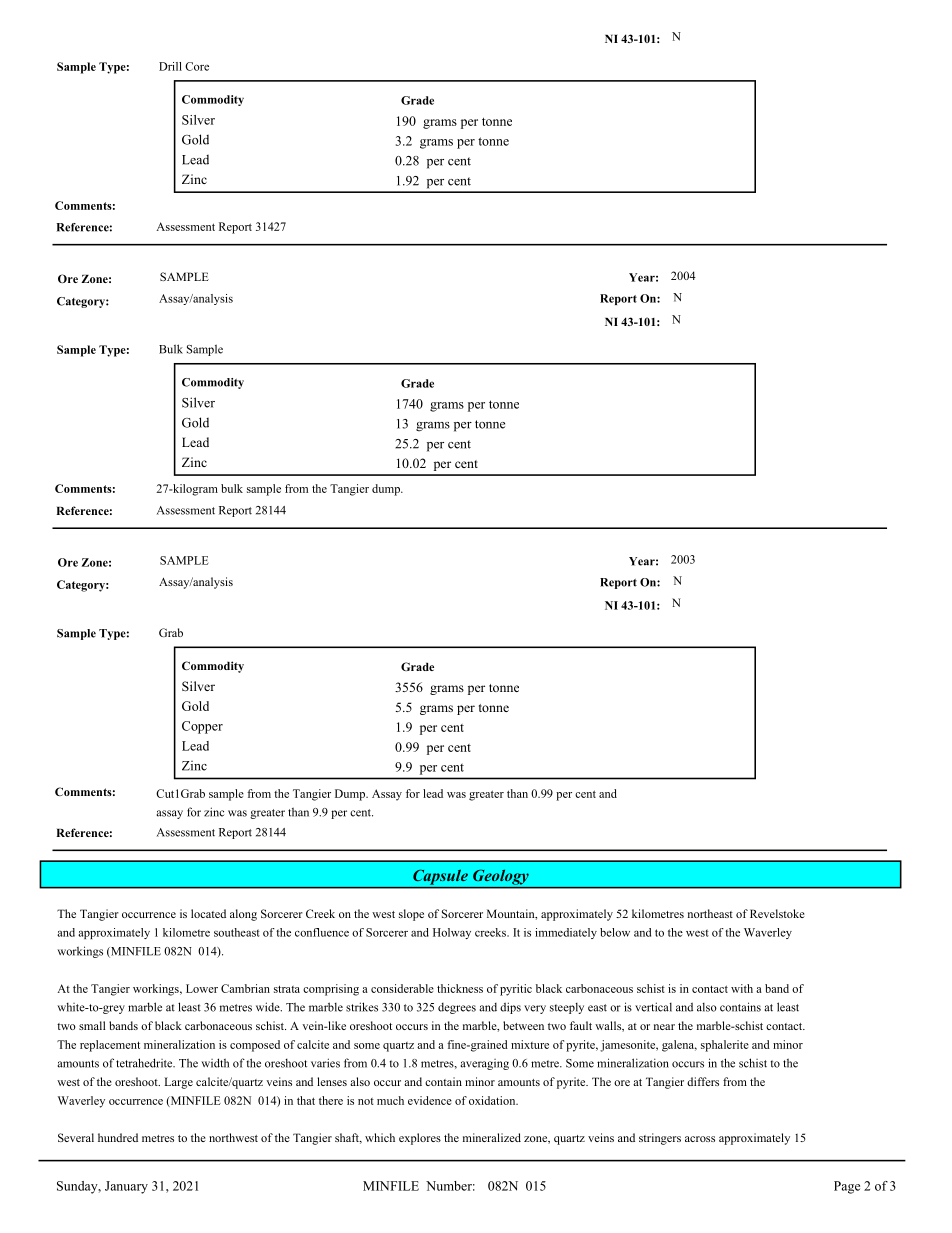 Image resolution: width=952 pixels, height=1233 pixels. What do you see at coordinates (440, 877) in the screenshot?
I see `Capsule` at bounding box center [440, 877].
